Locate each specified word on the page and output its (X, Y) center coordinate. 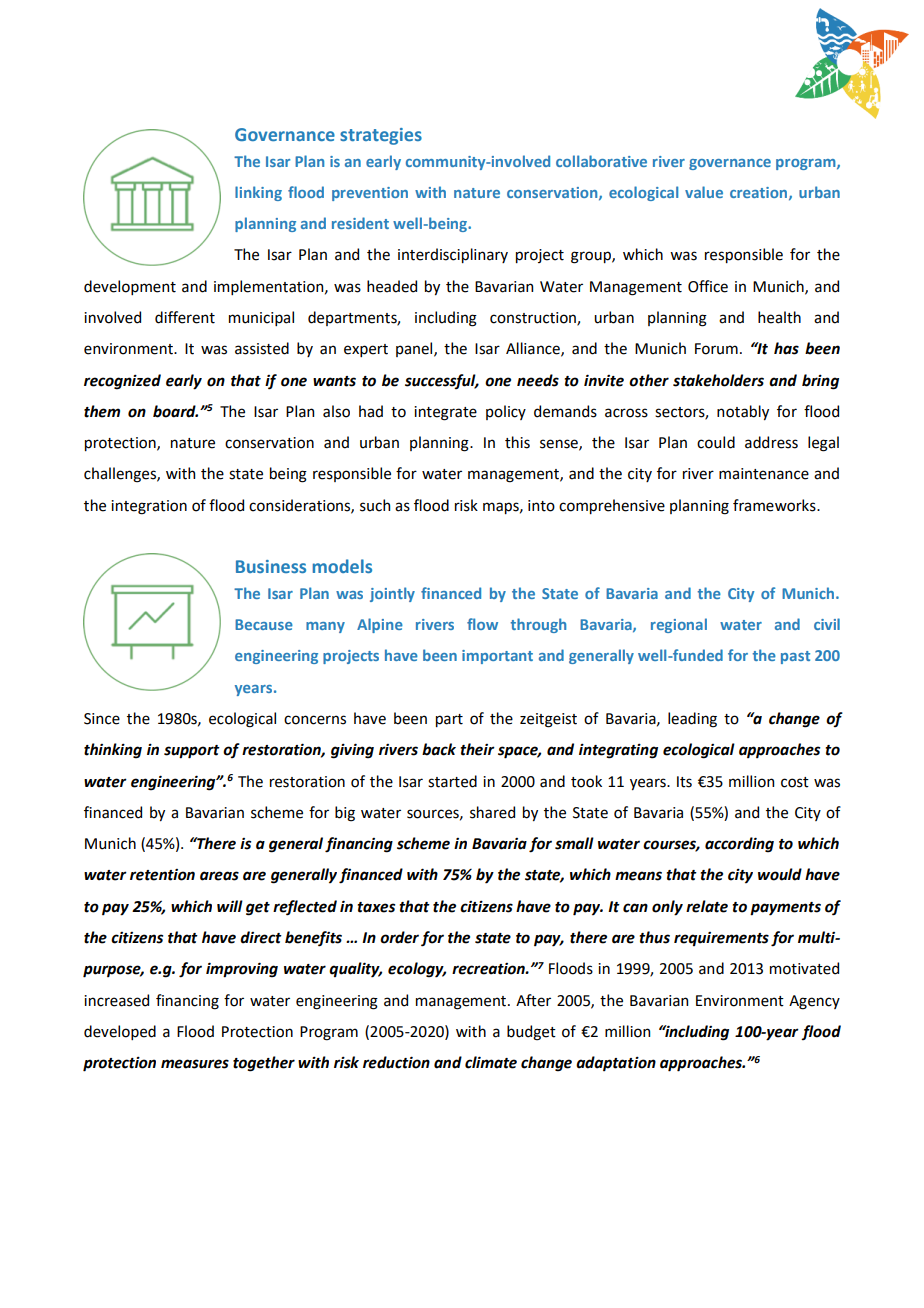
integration (149, 507)
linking (258, 193)
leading (692, 720)
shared (492, 812)
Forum (716, 349)
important (497, 657)
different (185, 317)
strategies (381, 136)
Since (102, 719)
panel (415, 349)
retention (162, 875)
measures (195, 1064)
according (739, 845)
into (541, 506)
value (704, 192)
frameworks (775, 505)
